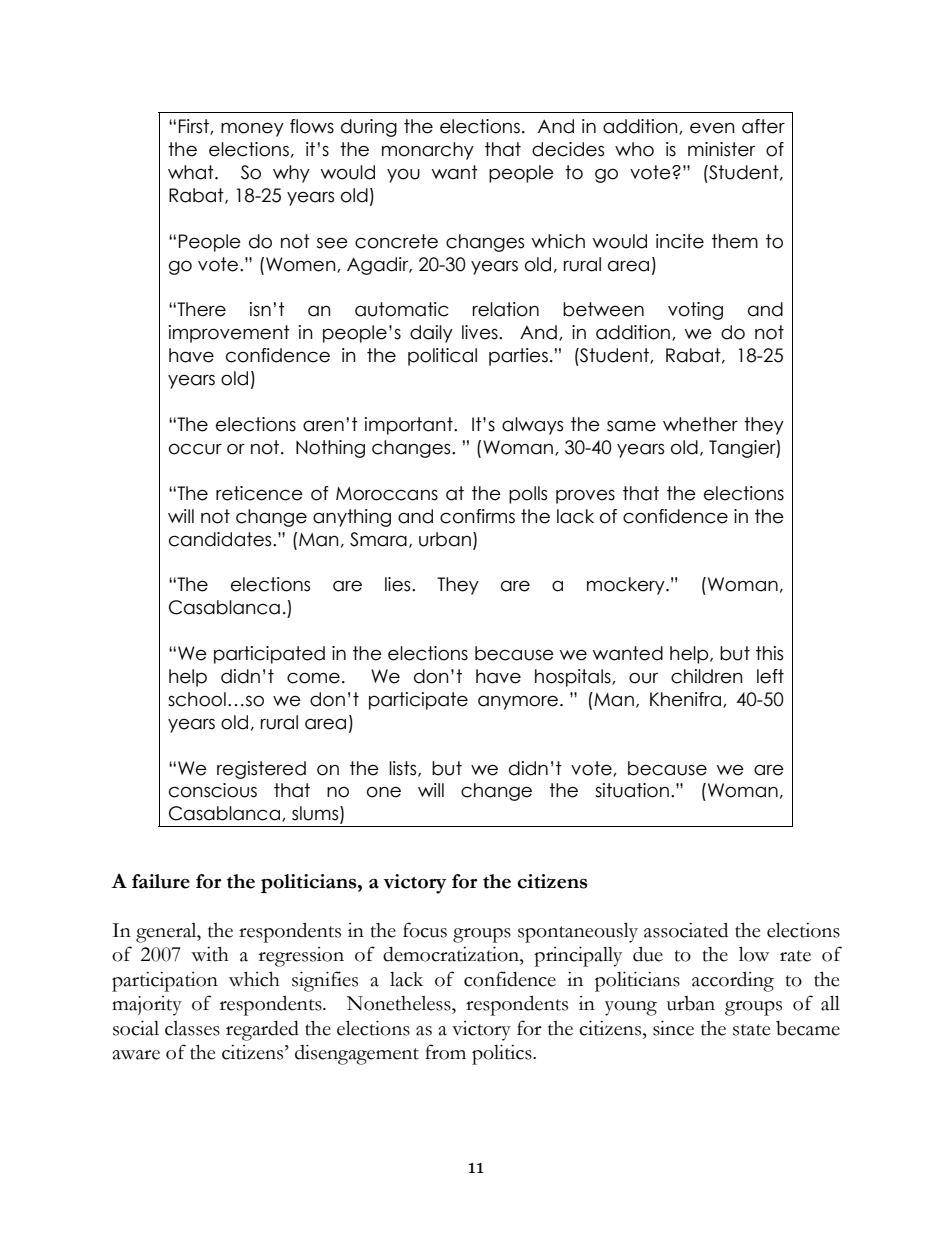  Describe the element at coordinates (316, 814) in the screenshot. I see `slums` at that location.
